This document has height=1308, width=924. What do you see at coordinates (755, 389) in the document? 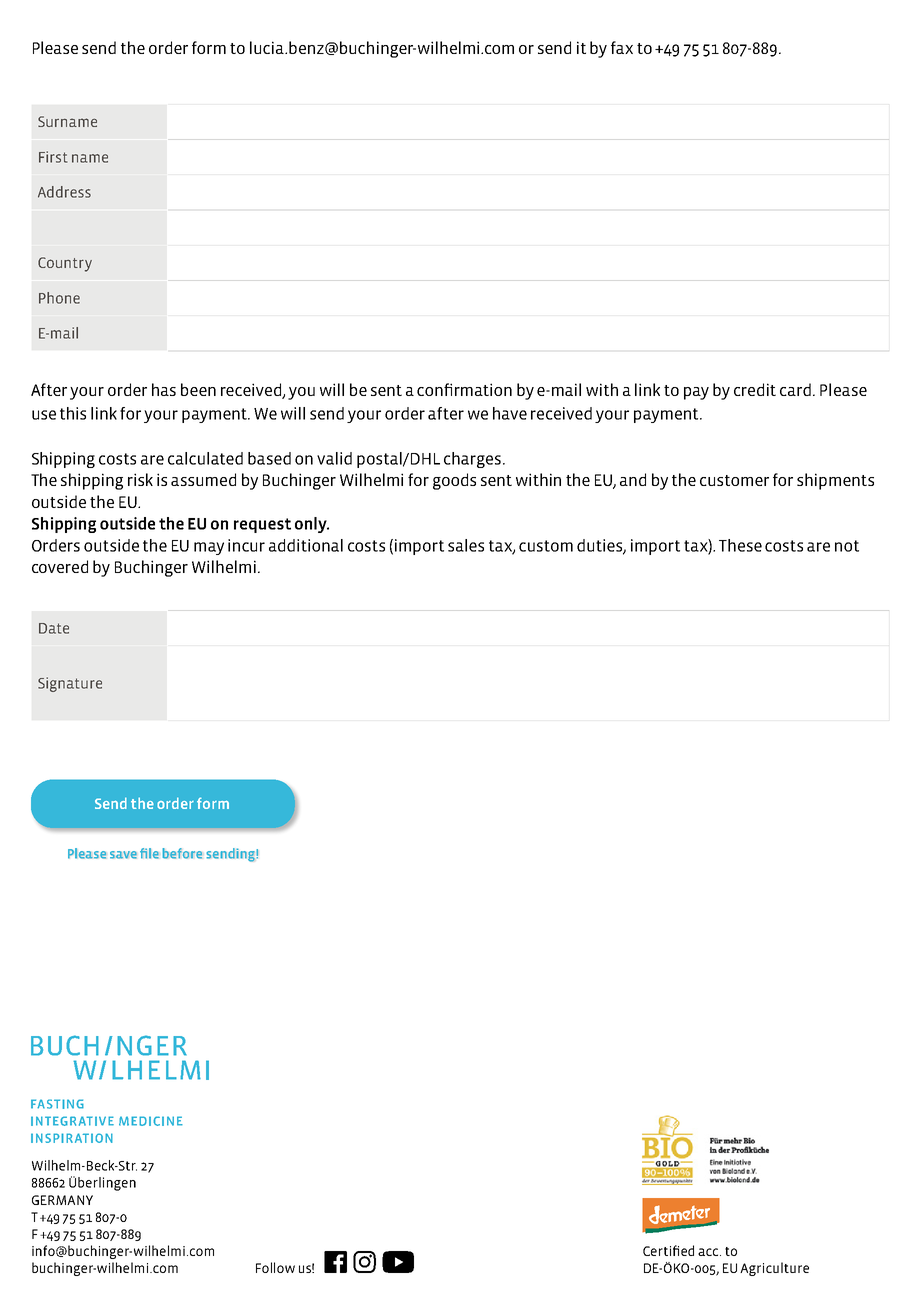
I see `credit` at bounding box center [755, 389].
